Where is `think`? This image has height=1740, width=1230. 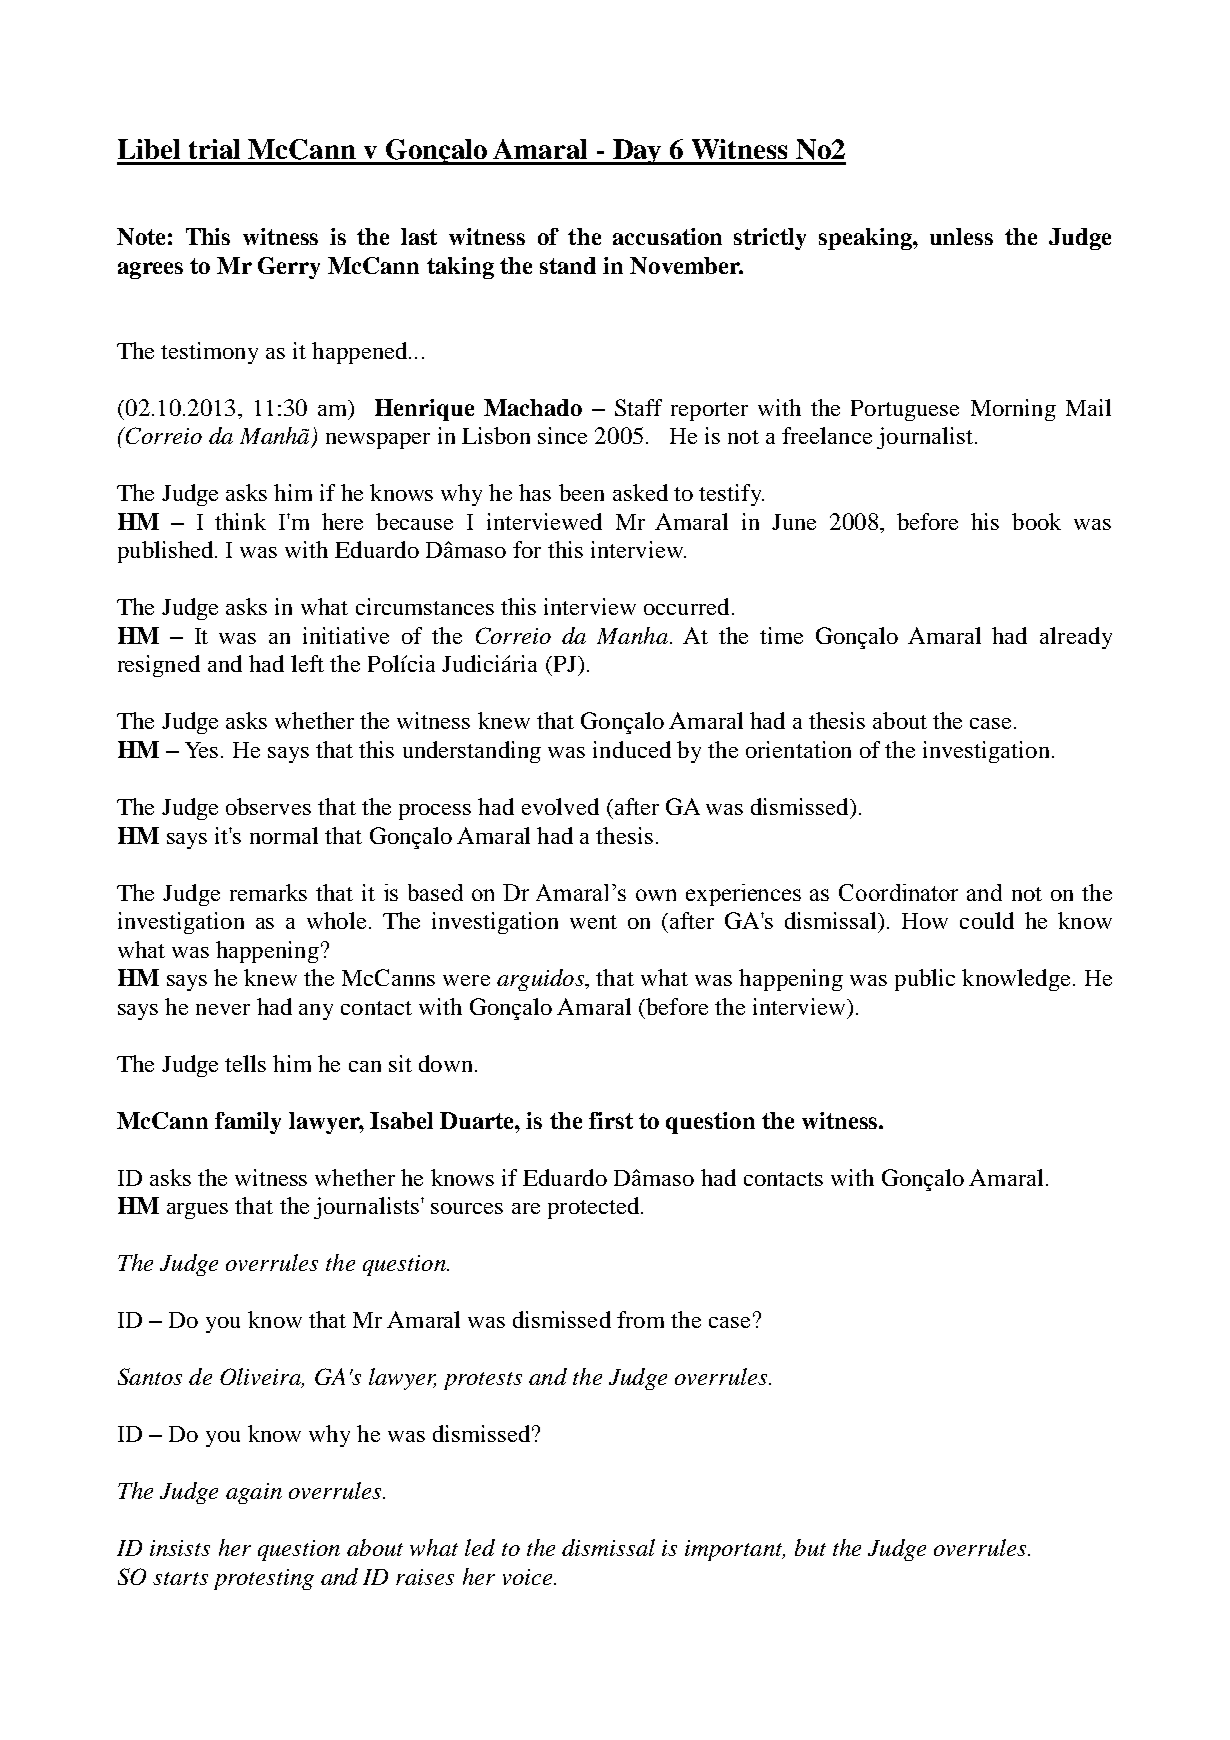
think is located at coordinates (240, 521).
